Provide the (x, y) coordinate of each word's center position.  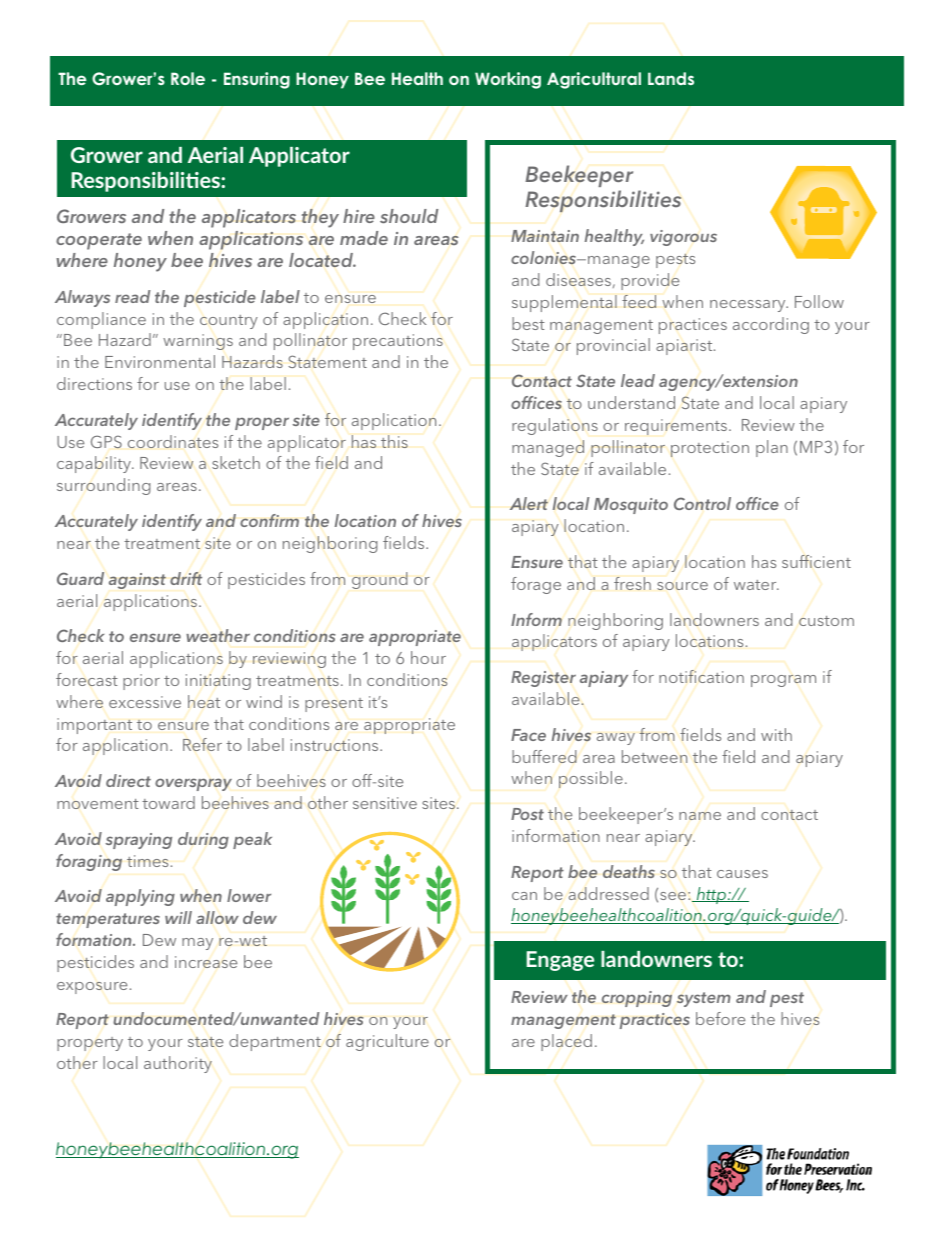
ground (380, 580)
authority (178, 1064)
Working (508, 80)
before (720, 1018)
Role (188, 78)
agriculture (387, 1042)
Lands (671, 78)
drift (186, 578)
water (756, 585)
